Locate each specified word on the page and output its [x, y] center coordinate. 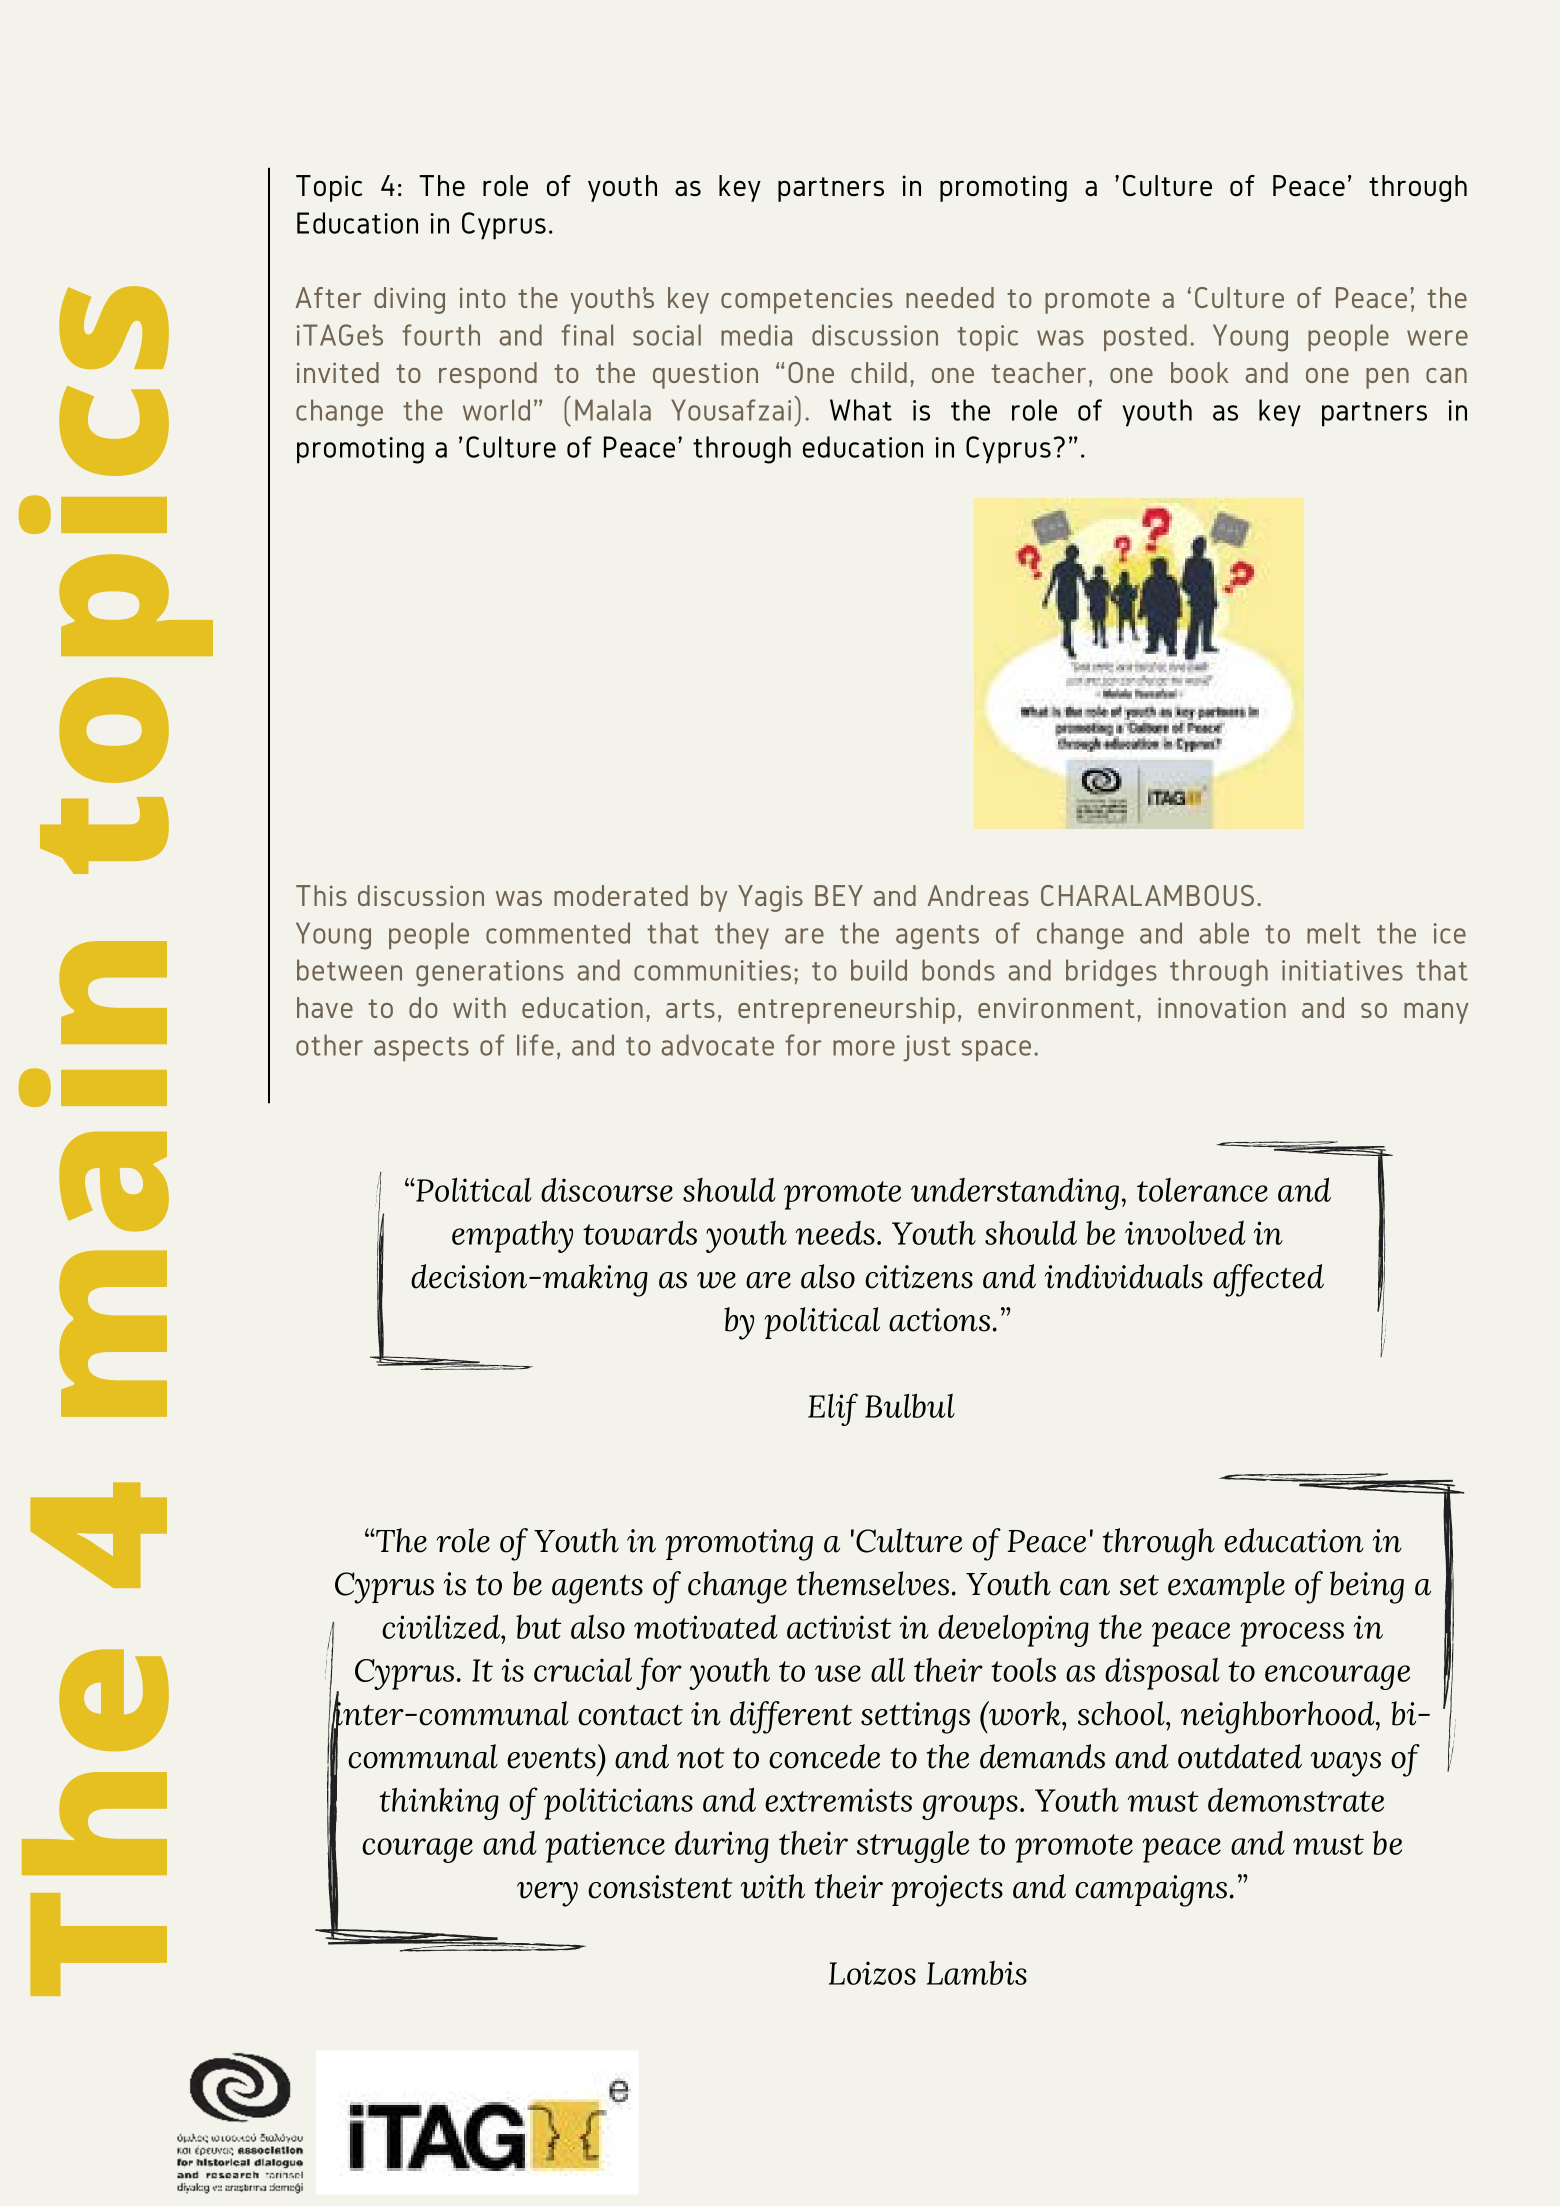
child [879, 372]
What [861, 410]
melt [1334, 933]
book [1199, 372]
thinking [439, 1803]
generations [490, 973]
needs [835, 1233]
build [879, 970]
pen [1387, 378]
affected [1268, 1280]
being [1367, 1587]
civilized [442, 1626]
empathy [512, 1236]
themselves [873, 1583]
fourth [441, 335]
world [496, 410]
